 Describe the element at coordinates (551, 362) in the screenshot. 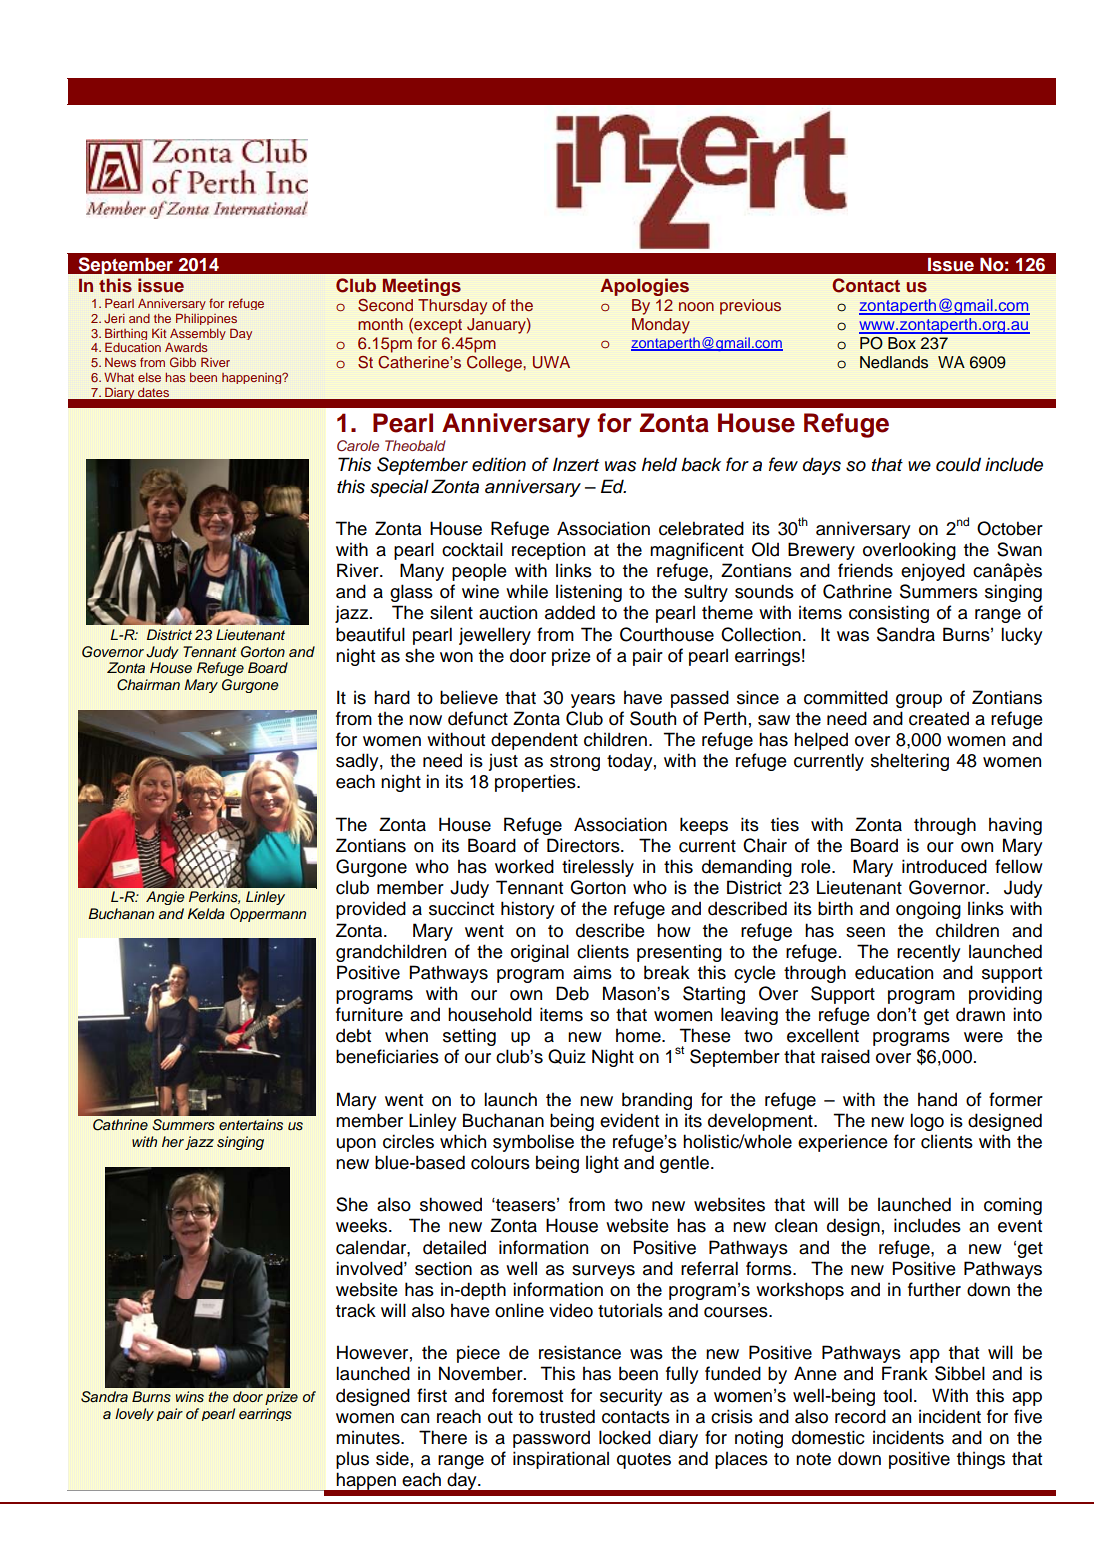

I see `UWA` at that location.
